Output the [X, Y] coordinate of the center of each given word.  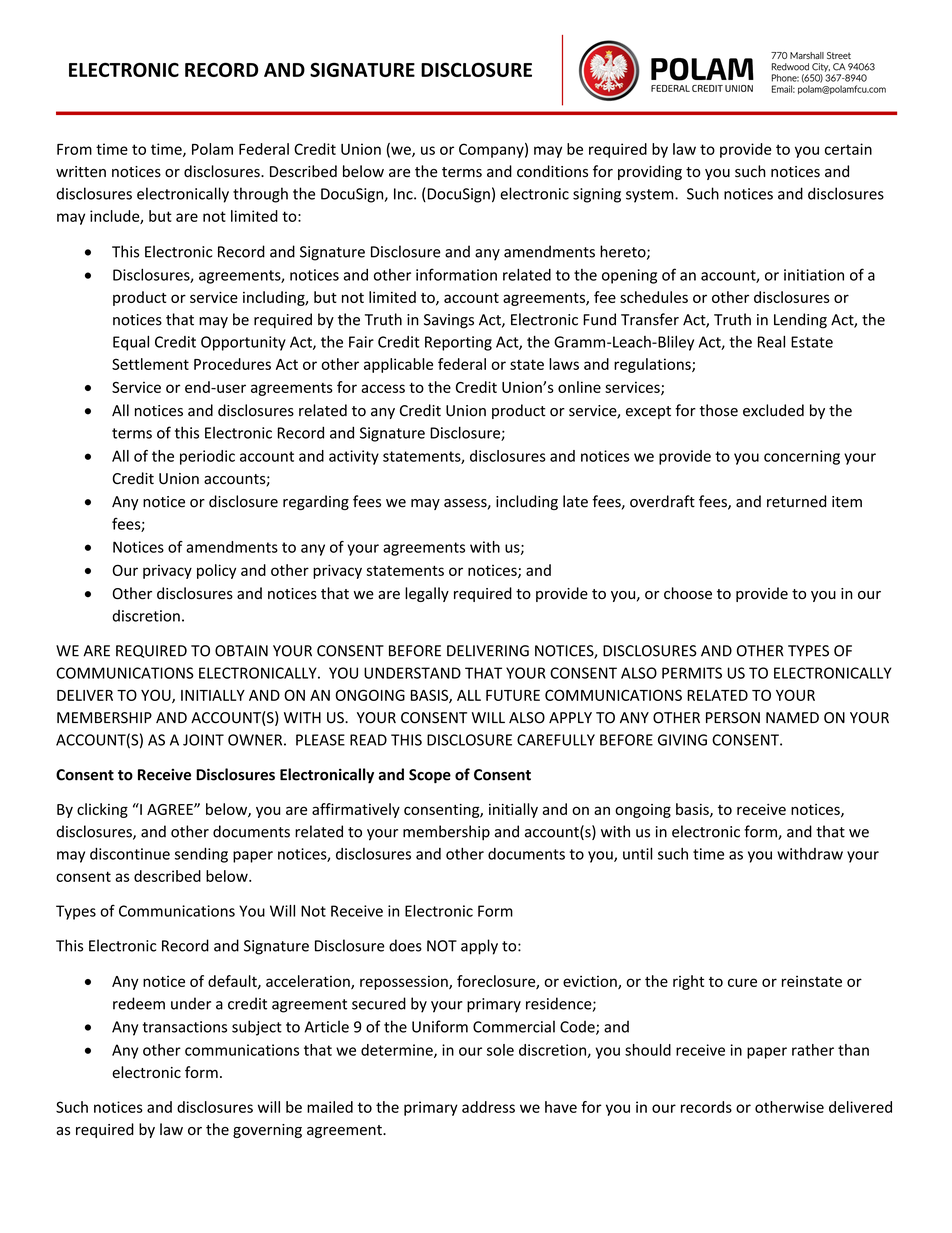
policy [216, 571]
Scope [430, 776]
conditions [552, 171]
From [74, 149]
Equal [131, 343]
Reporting [458, 343]
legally [427, 594]
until [637, 853]
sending [201, 855]
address [488, 1107]
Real [771, 342]
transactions [185, 1027]
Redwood [790, 67]
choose [688, 593]
